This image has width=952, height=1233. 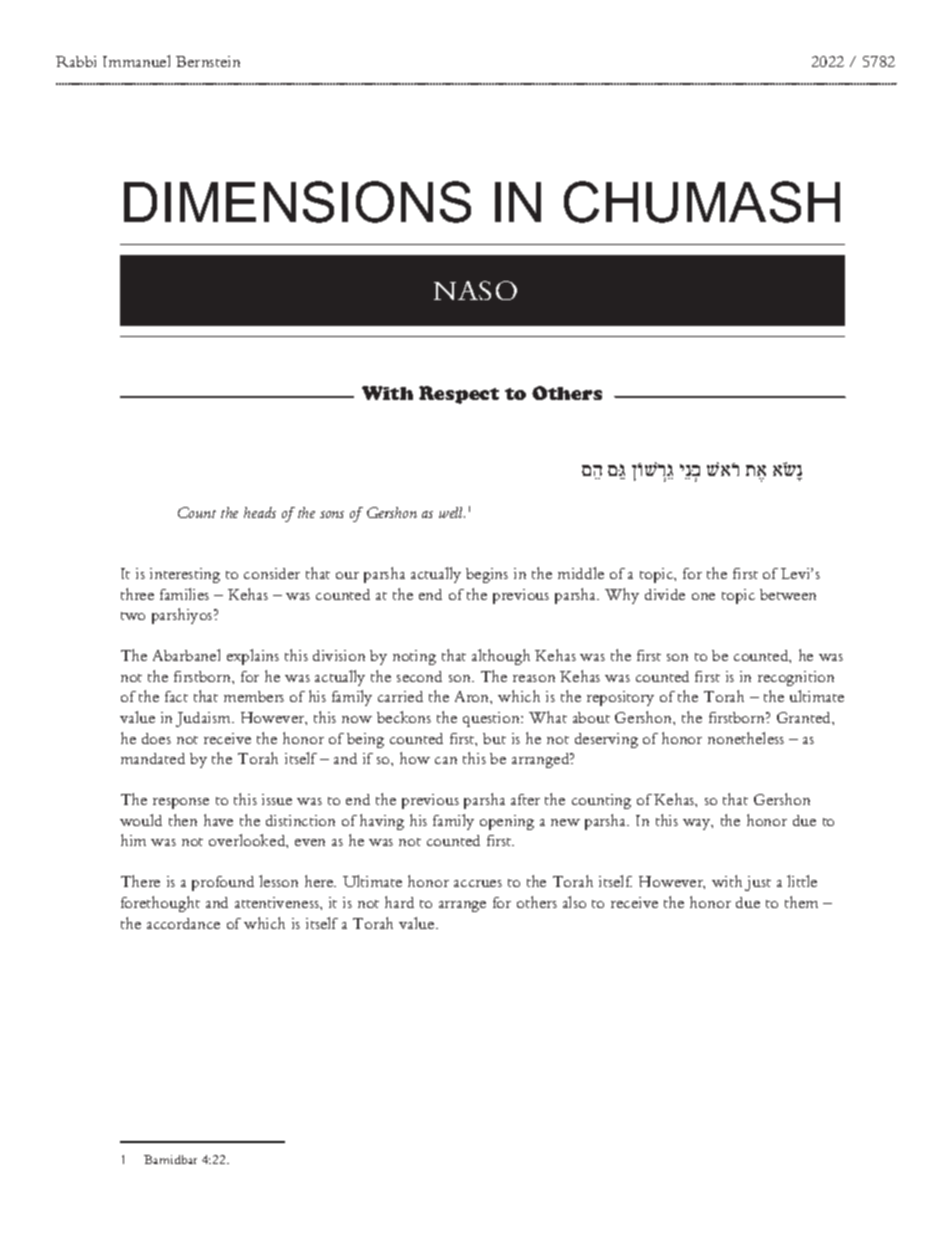 What do you see at coordinates (459, 395) in the image?
I see `Respect` at bounding box center [459, 395].
